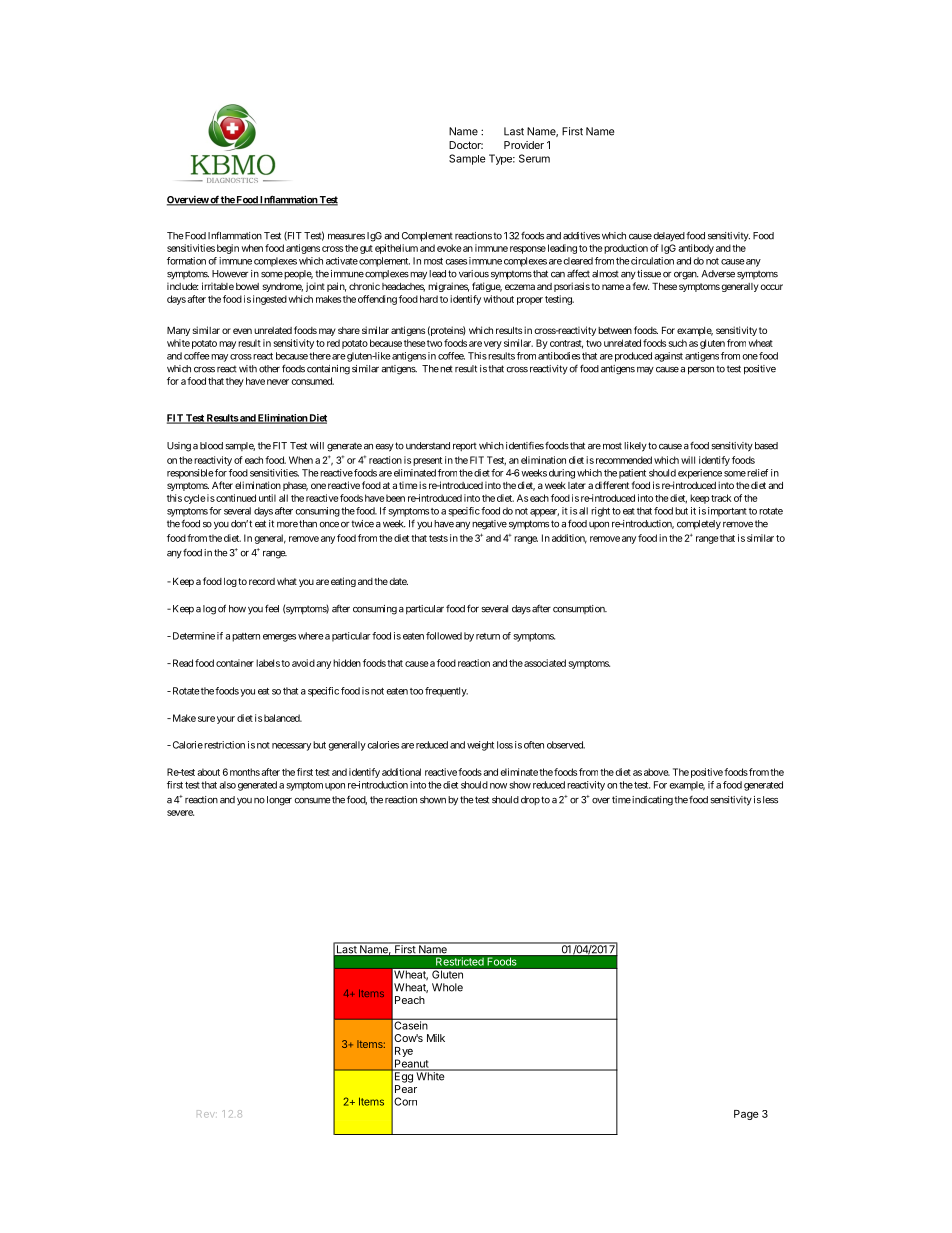 Image resolution: width=952 pixels, height=1233 pixels. I want to click on they, so click(235, 382).
